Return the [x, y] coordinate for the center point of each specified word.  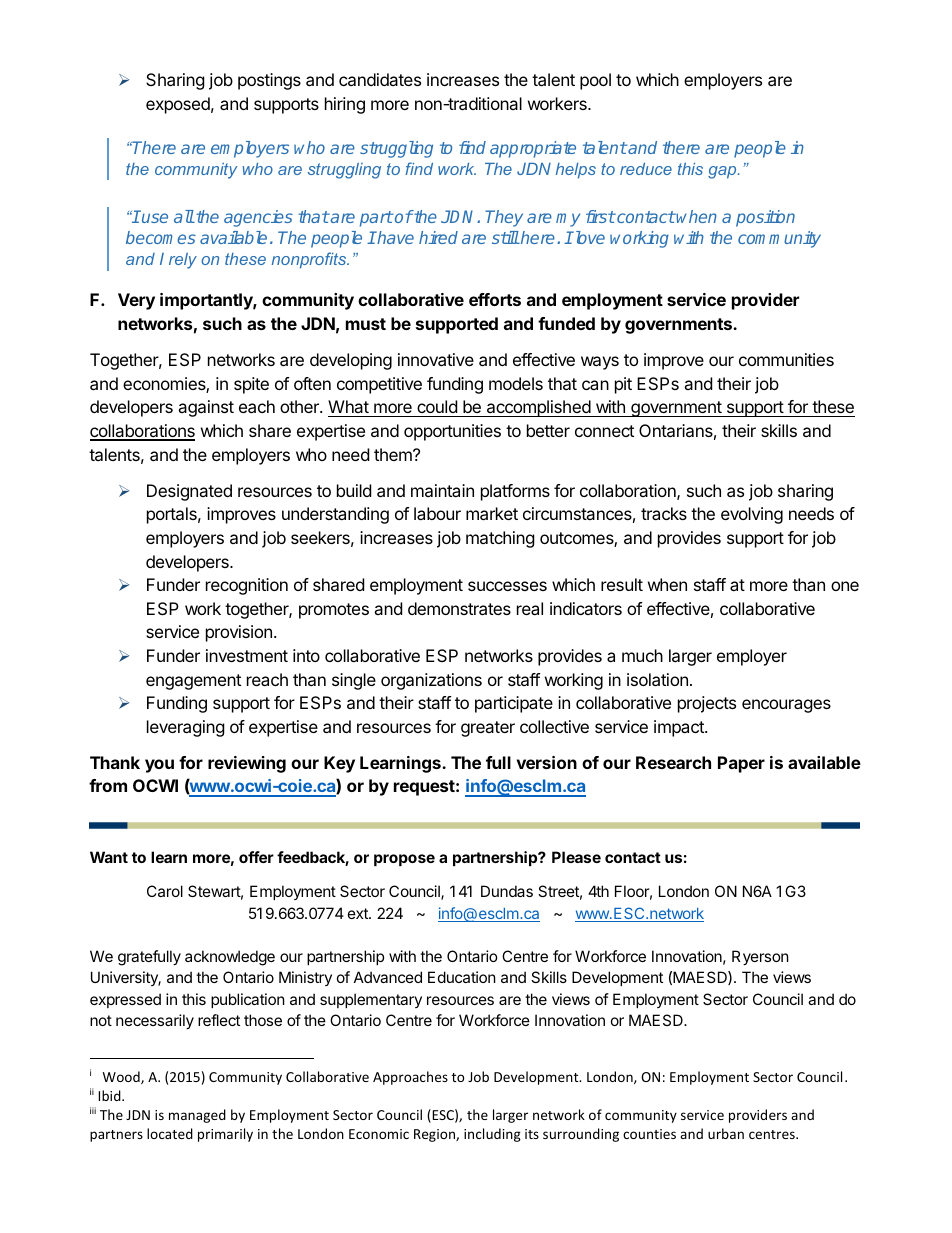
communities [786, 359]
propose [404, 860]
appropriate [533, 149]
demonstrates [459, 608]
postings [269, 81]
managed [197, 1116]
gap [723, 172]
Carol [165, 891]
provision [239, 633]
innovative [436, 359]
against [206, 408]
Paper [741, 764]
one [845, 586]
